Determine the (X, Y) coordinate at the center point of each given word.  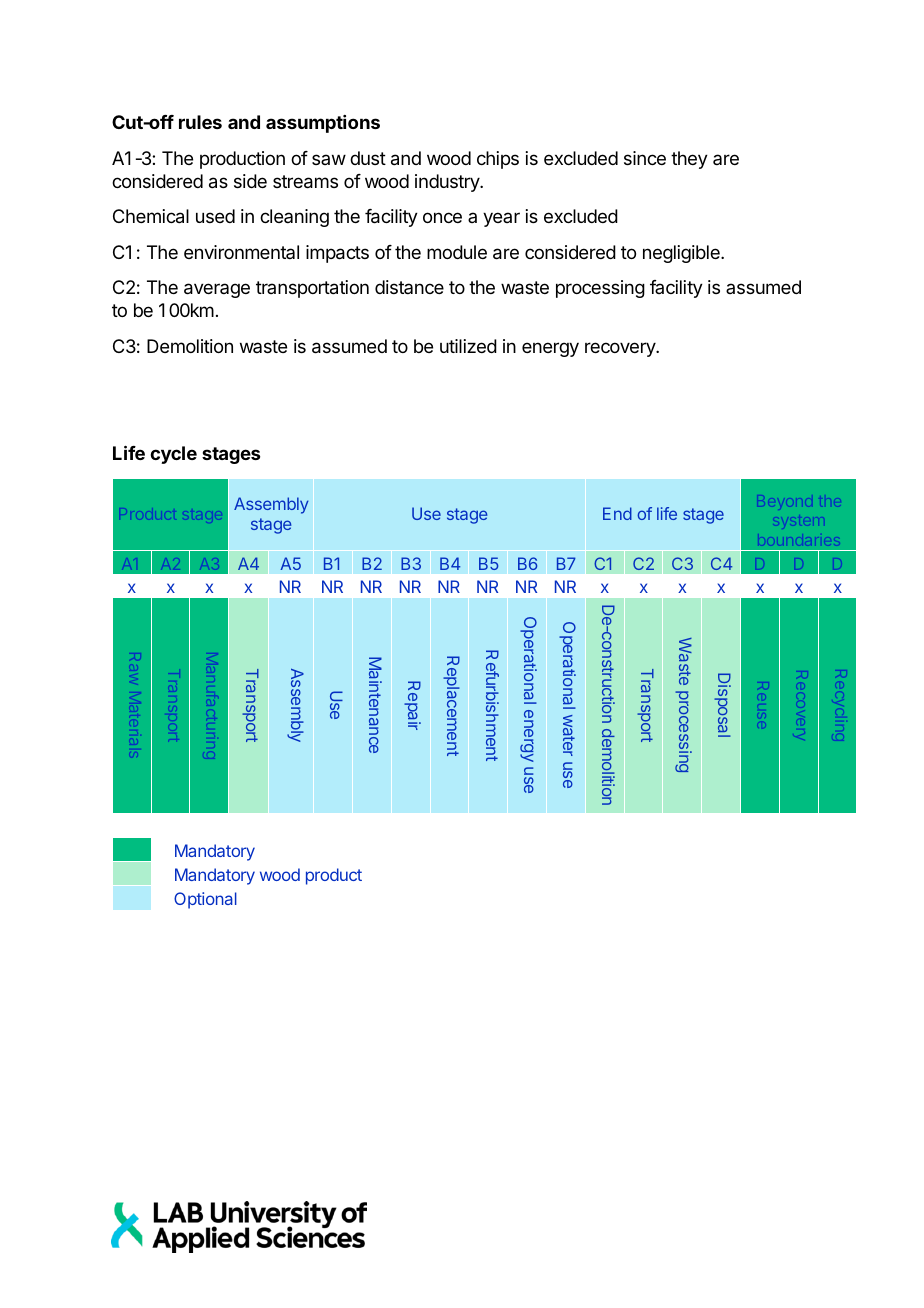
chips (498, 160)
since (645, 158)
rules (200, 122)
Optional (205, 900)
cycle (173, 455)
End (617, 513)
